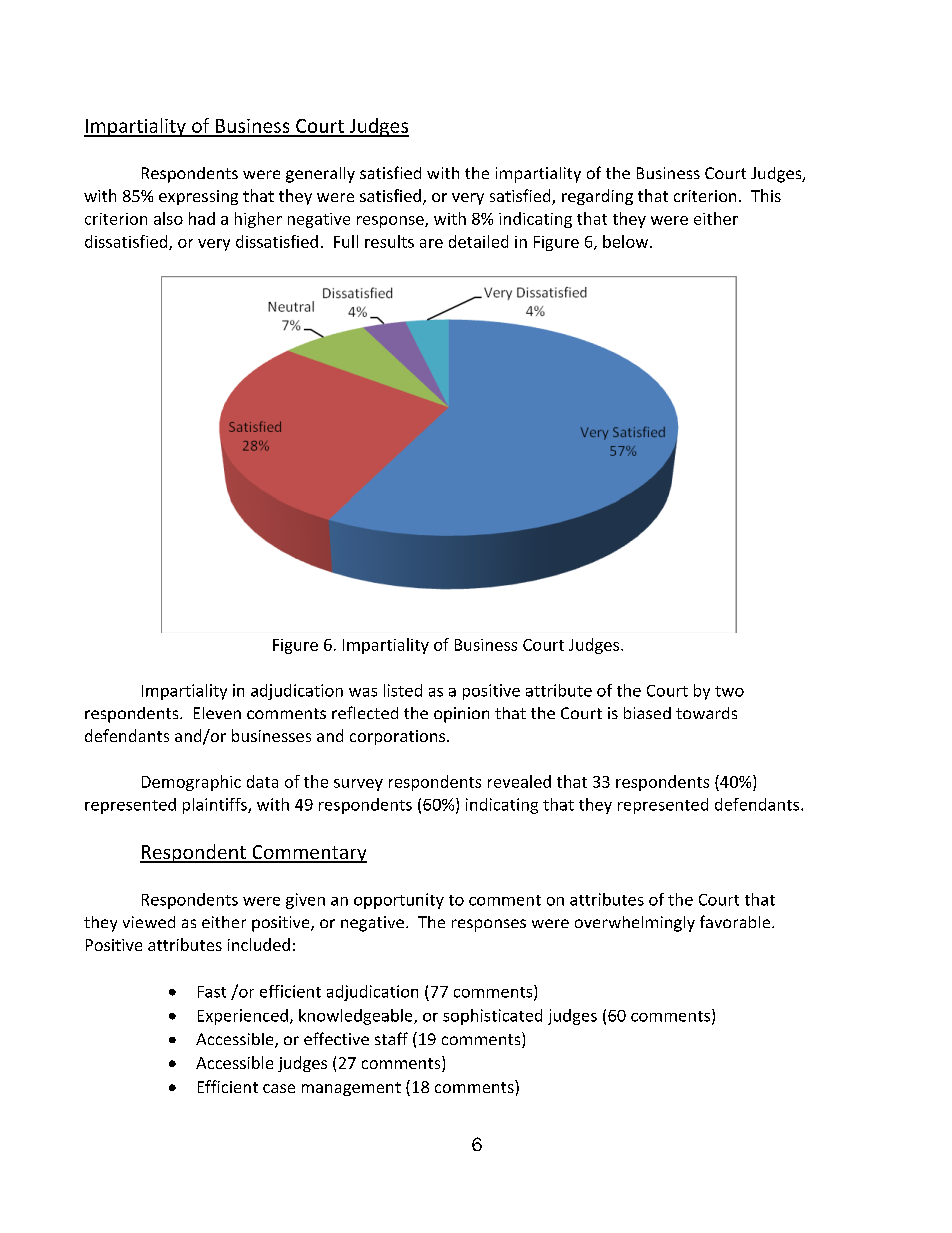 This screenshot has height=1233, width=952. I want to click on detailed, so click(478, 241).
